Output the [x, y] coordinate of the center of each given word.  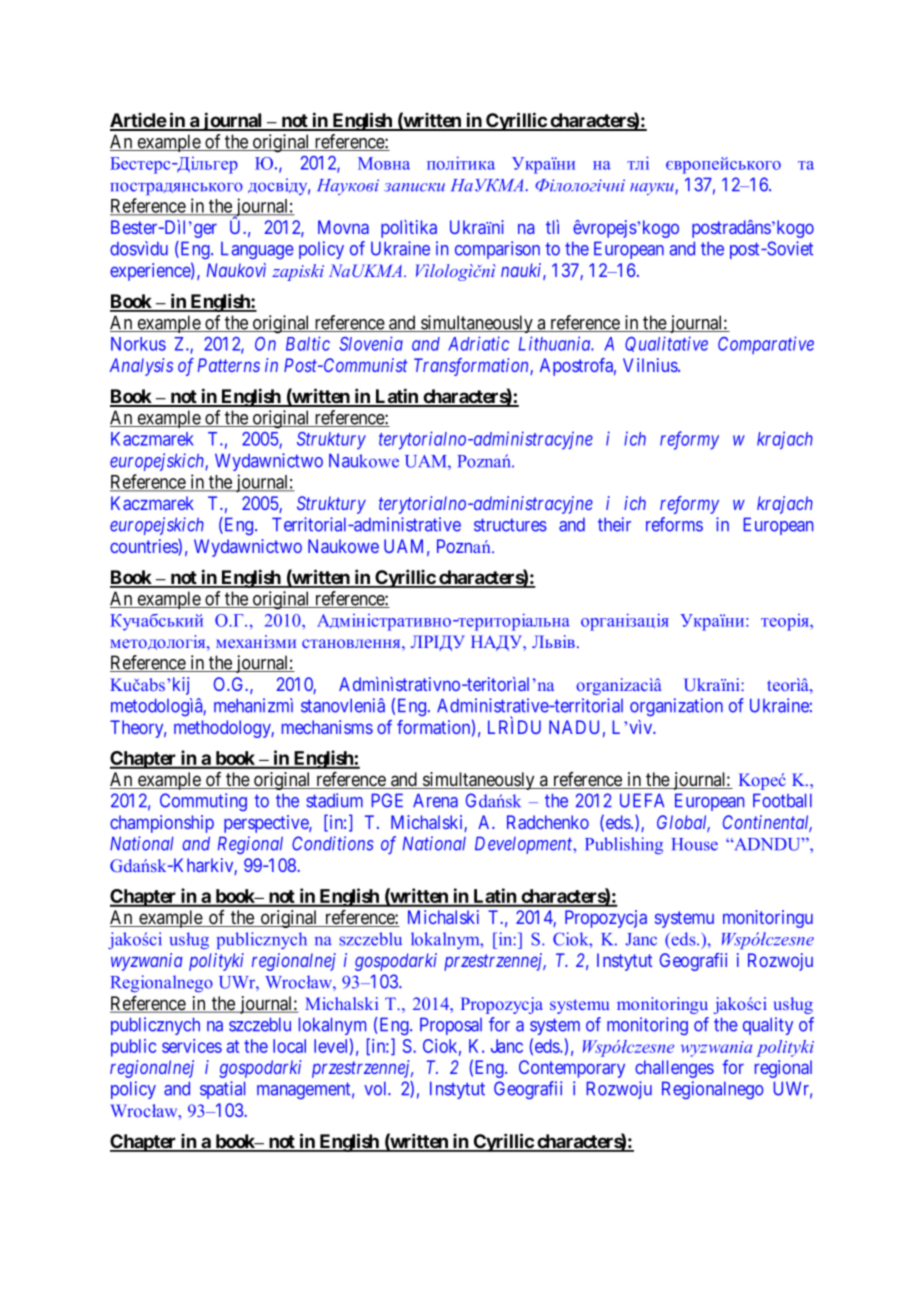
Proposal [451, 1026]
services [192, 1046]
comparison [497, 250]
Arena [435, 800]
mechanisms [327, 727]
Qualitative [666, 344]
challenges [674, 1069]
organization [676, 707]
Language [257, 250]
